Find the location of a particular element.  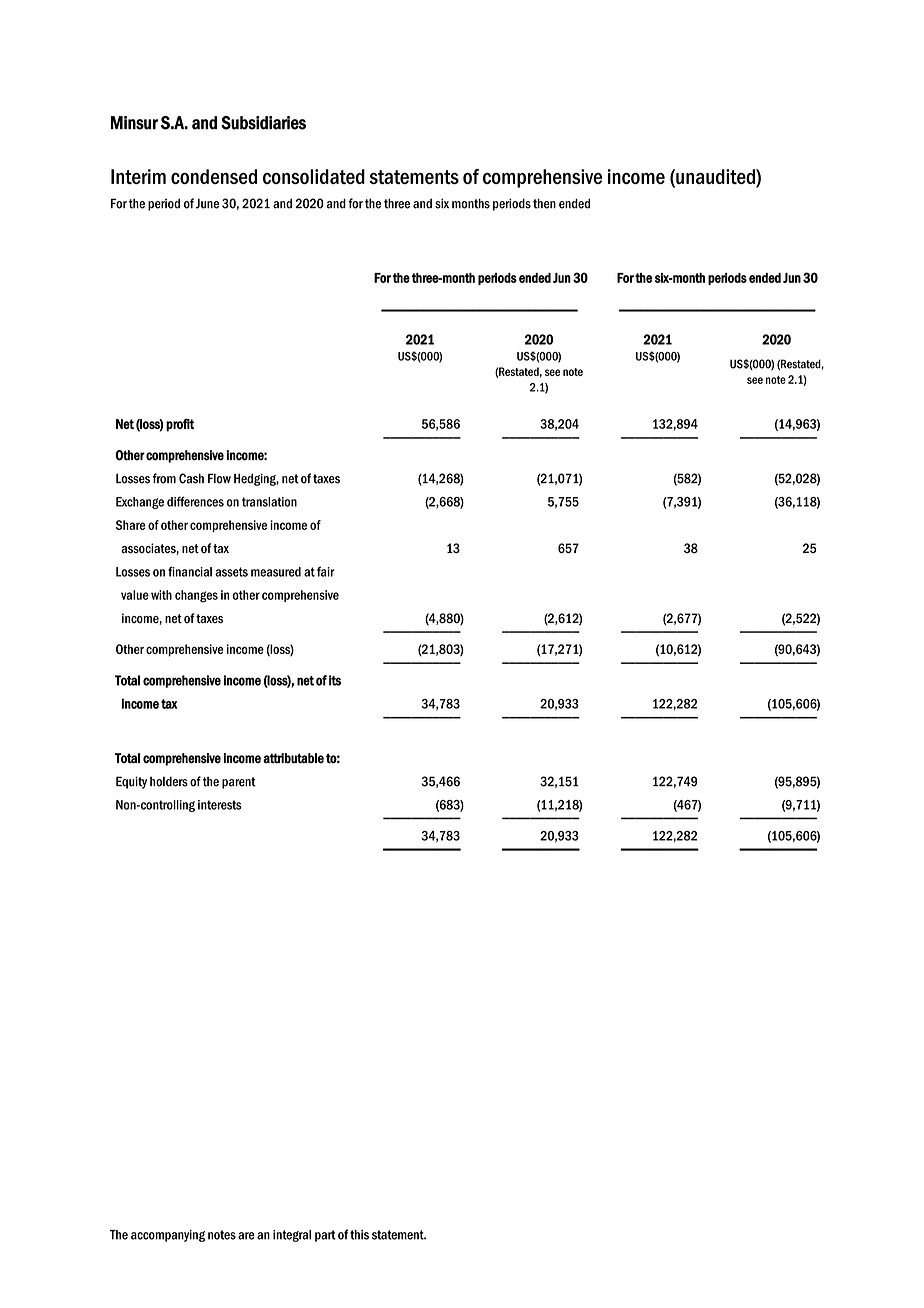

changes is located at coordinates (196, 596).
